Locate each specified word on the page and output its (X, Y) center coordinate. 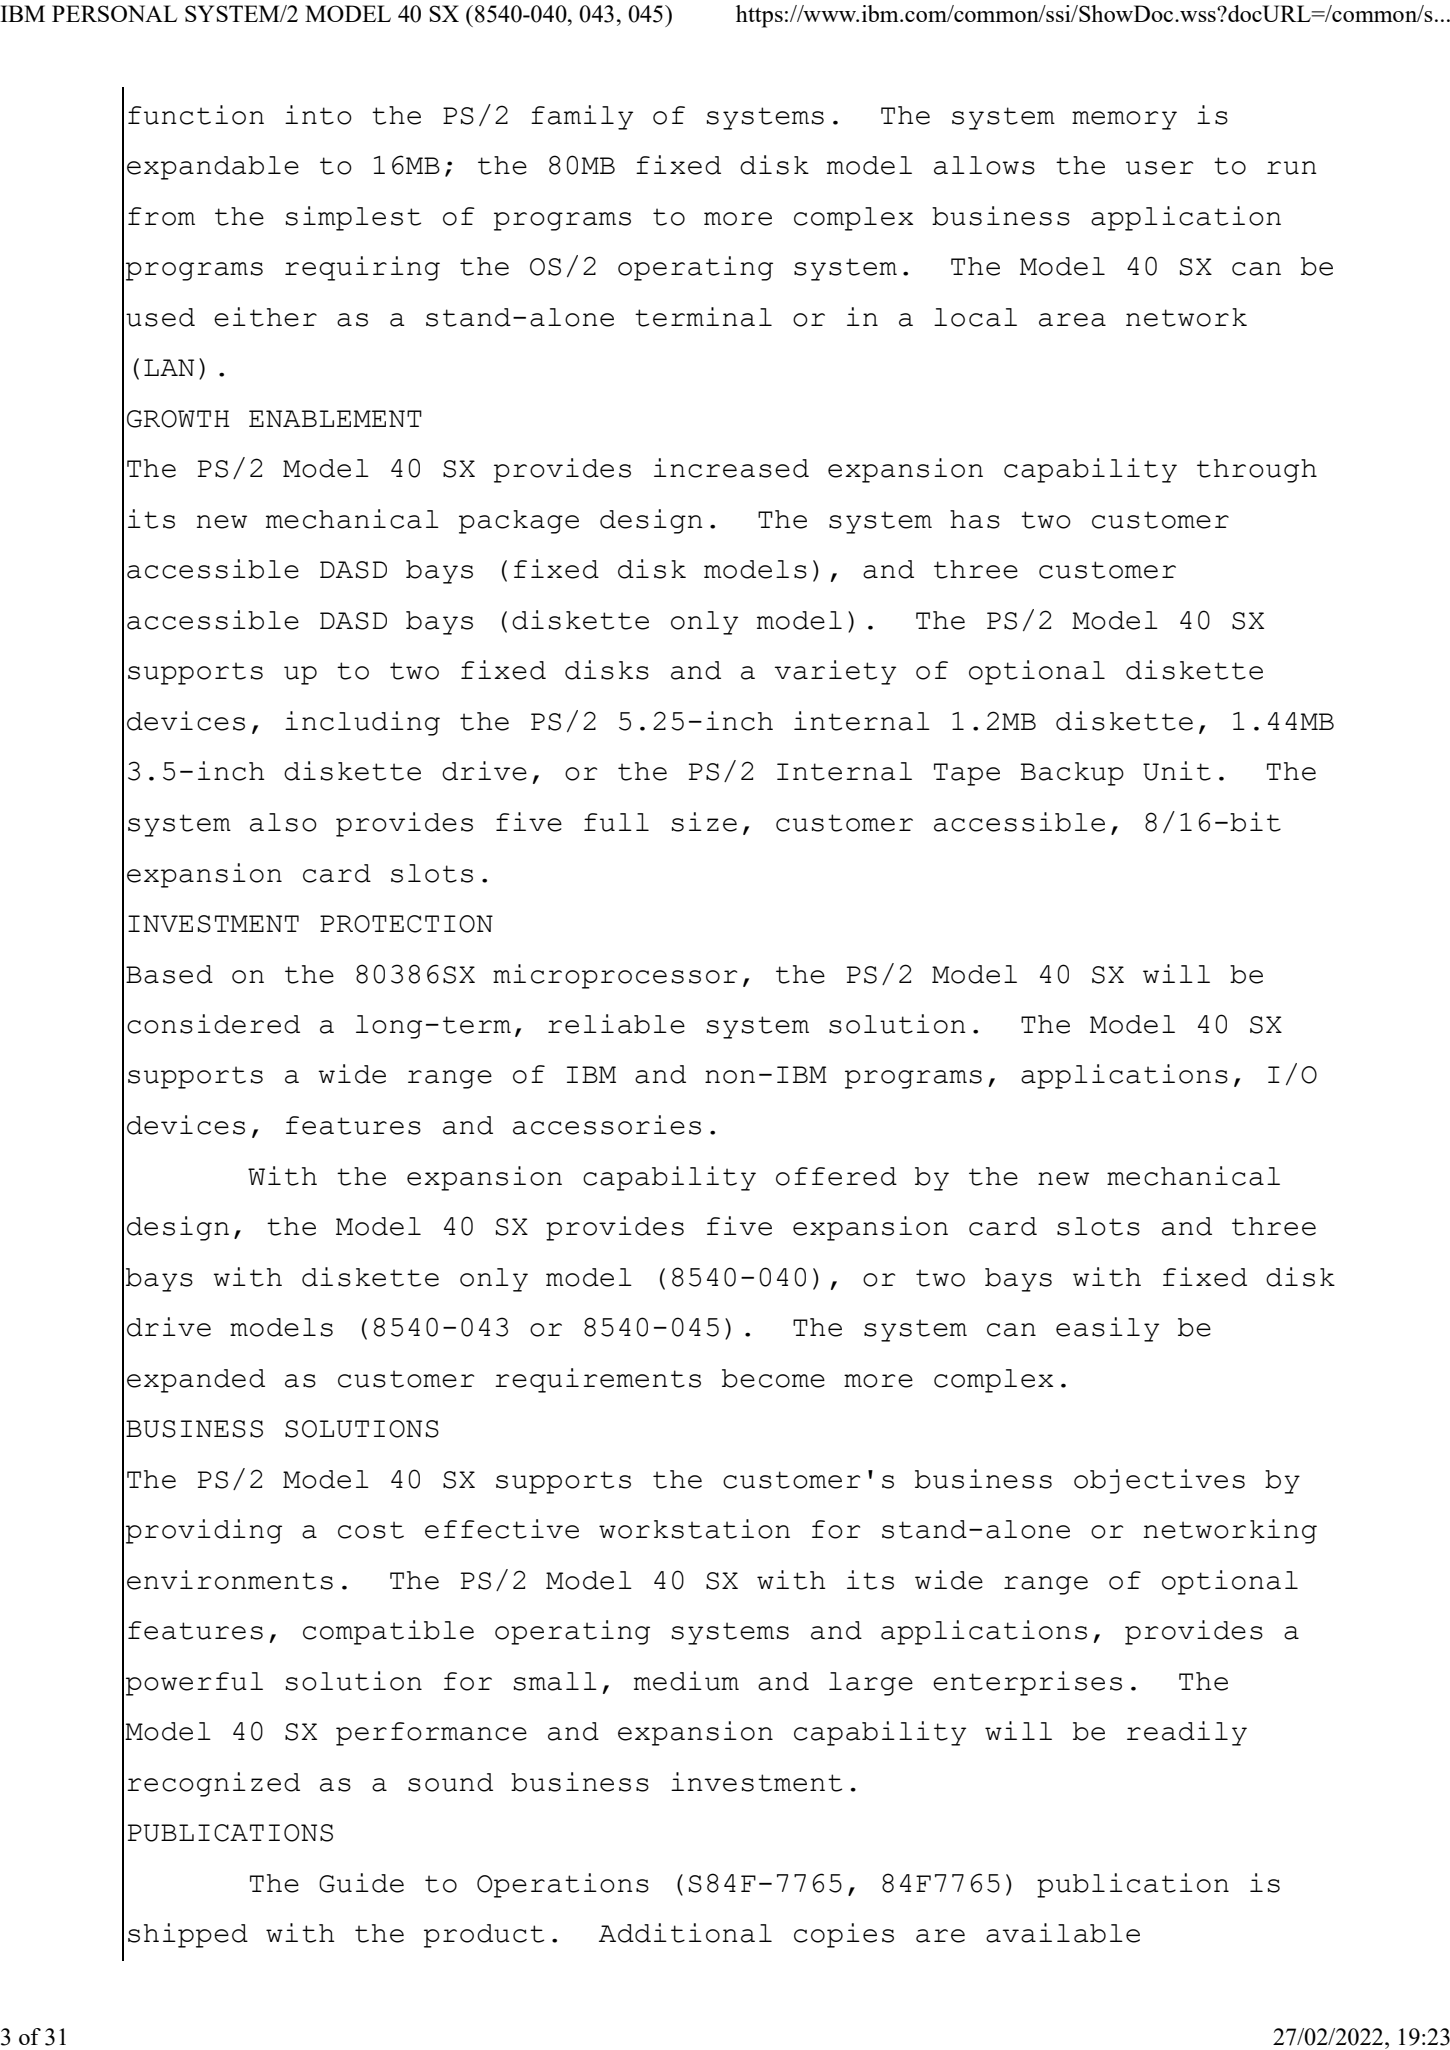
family (582, 117)
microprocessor (615, 976)
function (196, 115)
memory (1124, 120)
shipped (188, 1935)
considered (213, 1024)
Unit (1177, 771)
